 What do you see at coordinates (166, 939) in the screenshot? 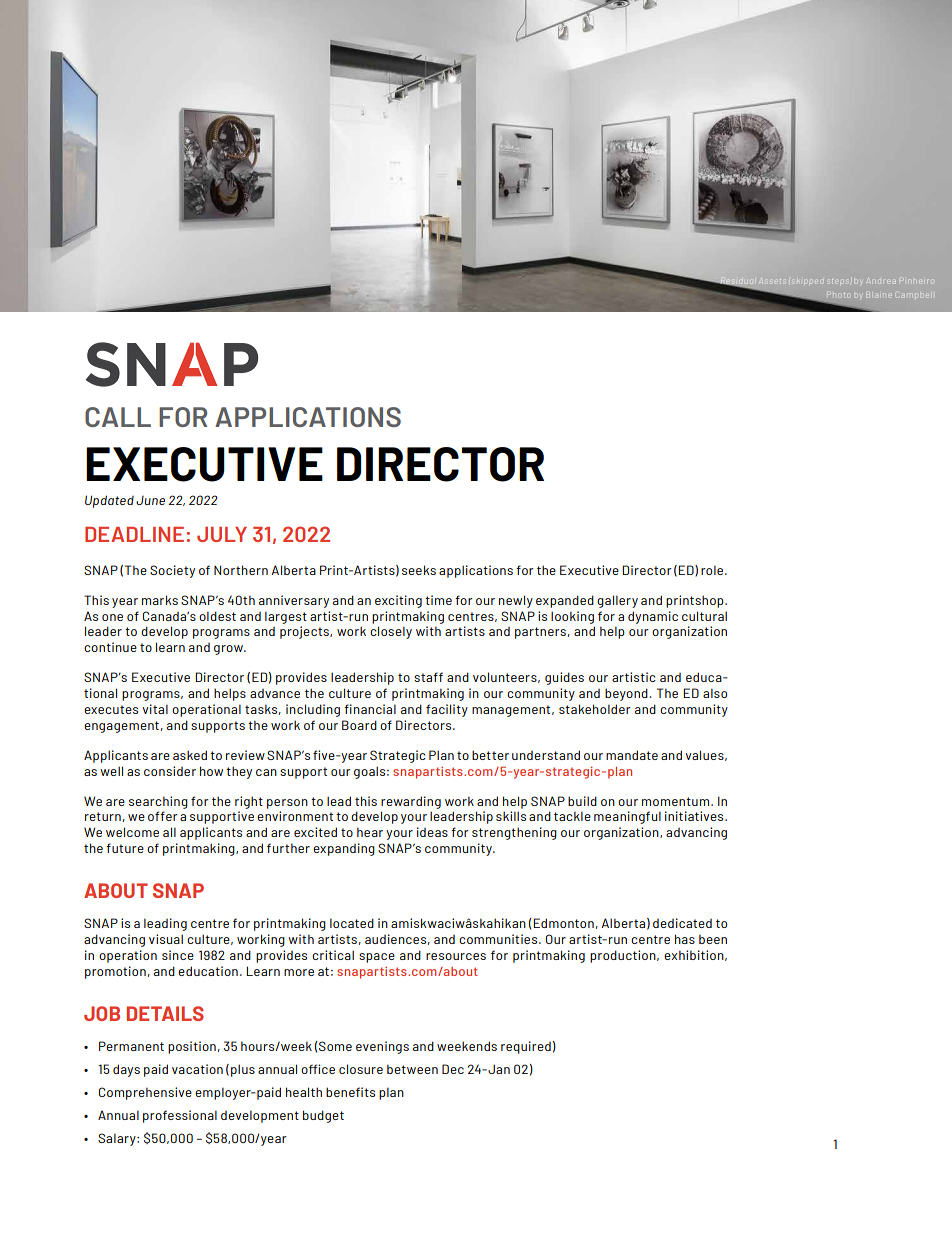
I see `visual` at bounding box center [166, 939].
